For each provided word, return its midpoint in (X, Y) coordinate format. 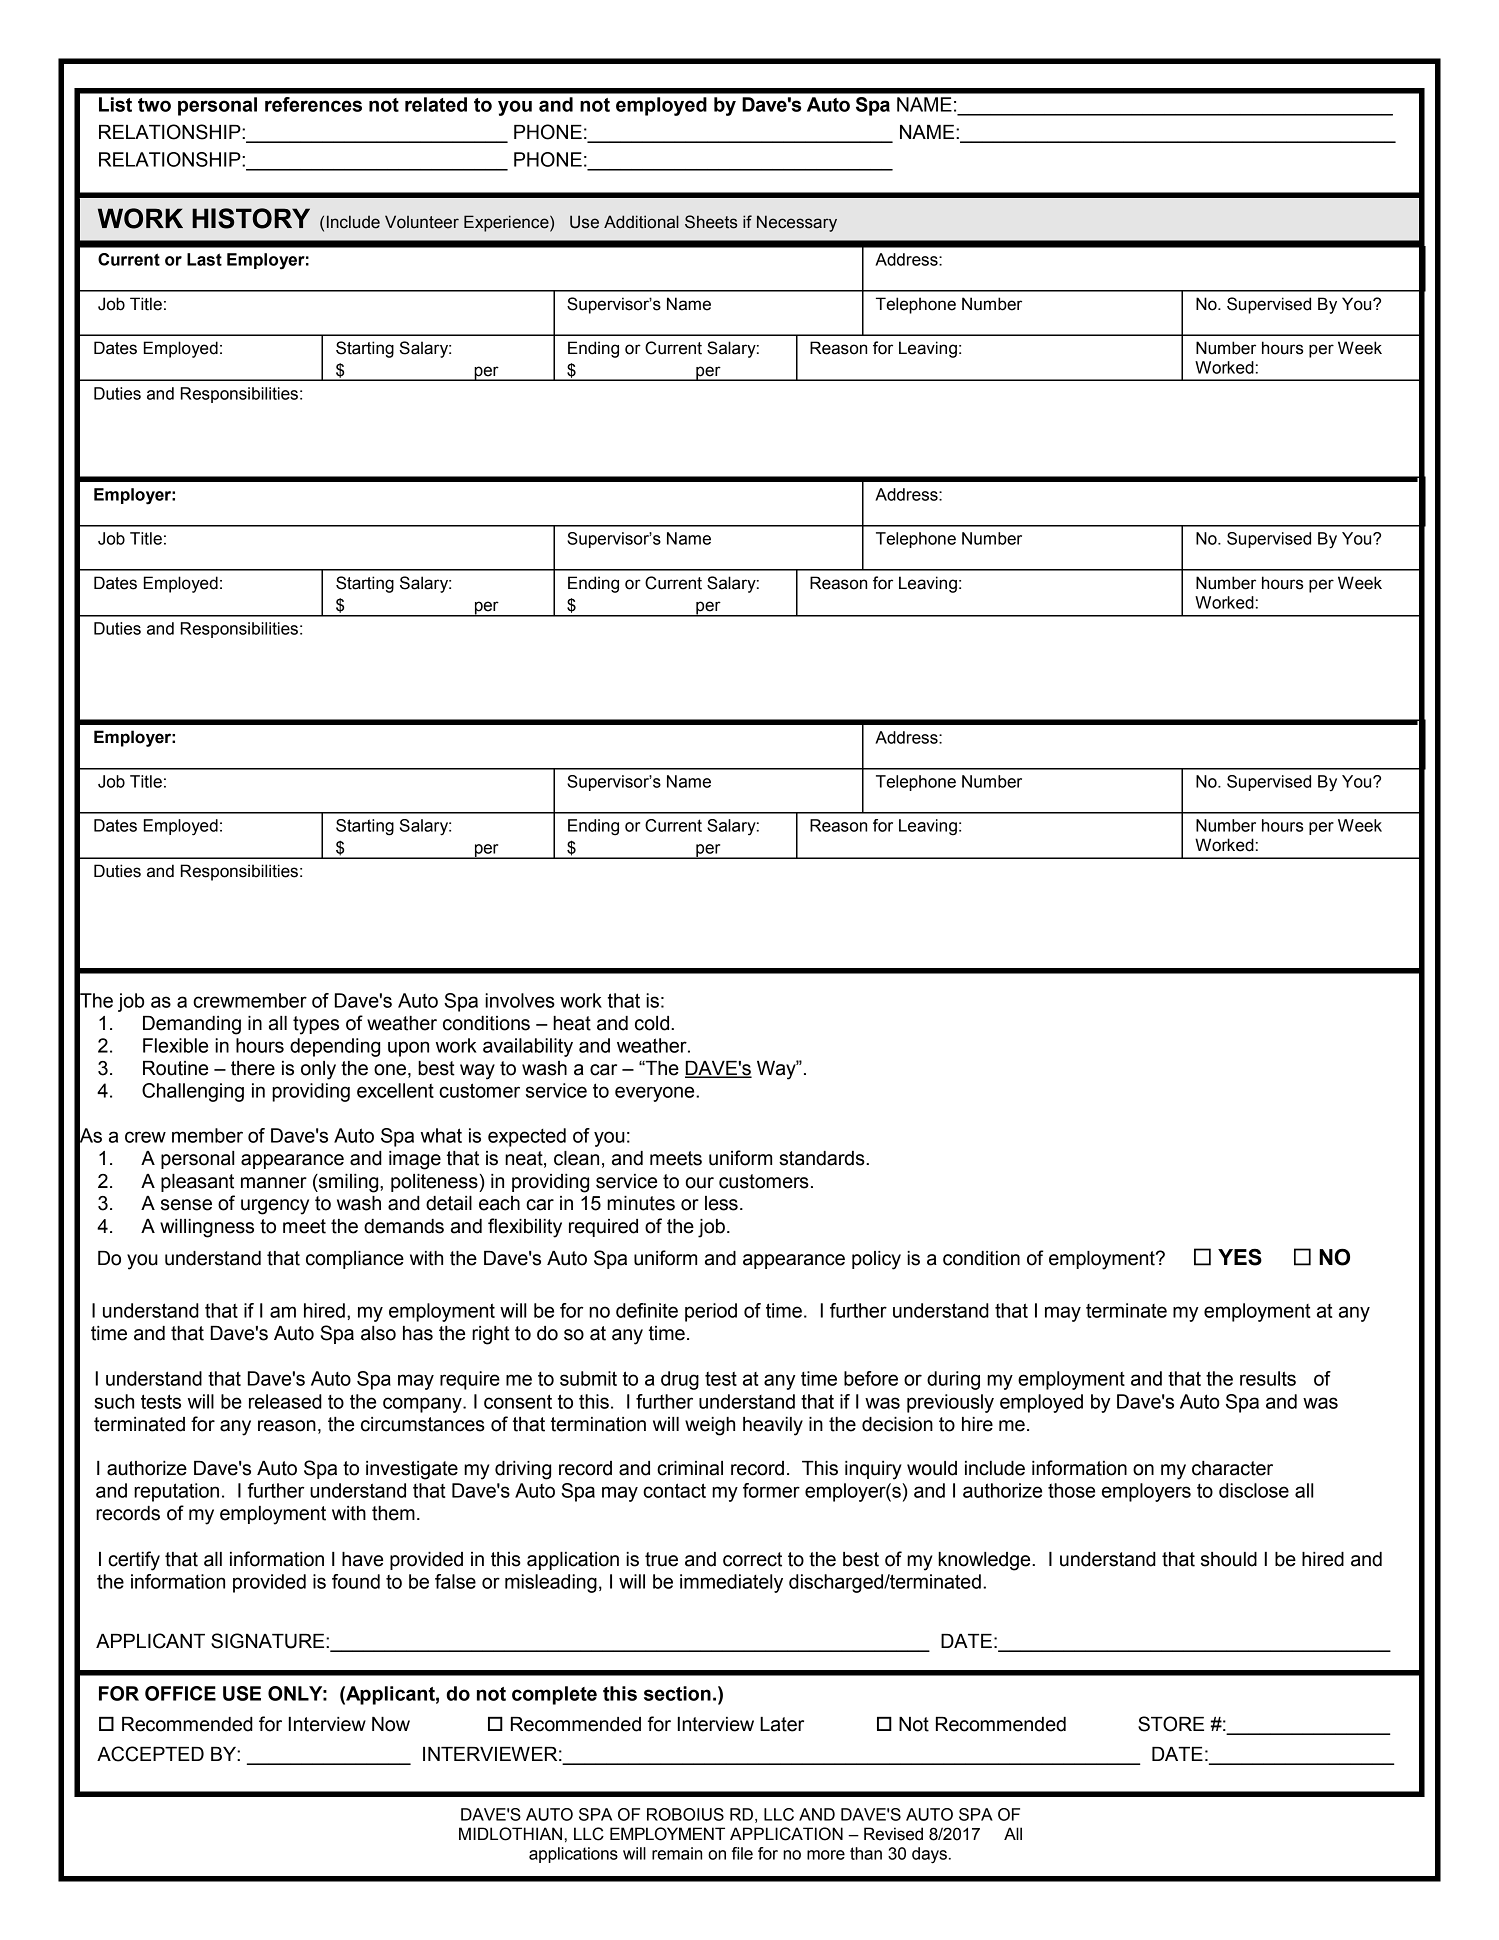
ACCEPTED (150, 1754)
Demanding (192, 1025)
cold (653, 1023)
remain (677, 1853)
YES (1240, 1257)
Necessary (797, 223)
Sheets (711, 222)
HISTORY (251, 218)
